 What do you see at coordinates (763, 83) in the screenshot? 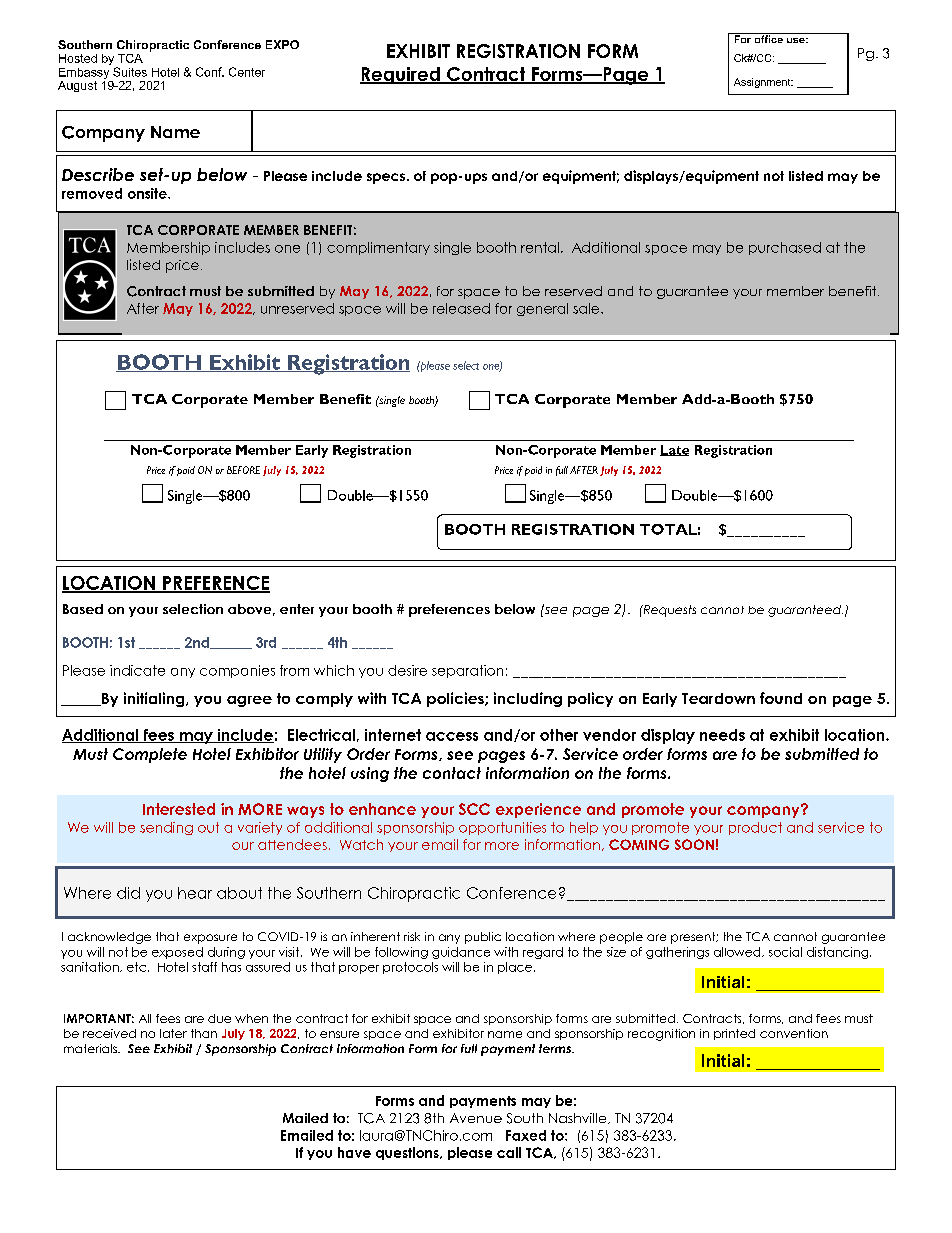
I see `Assignment` at bounding box center [763, 83].
